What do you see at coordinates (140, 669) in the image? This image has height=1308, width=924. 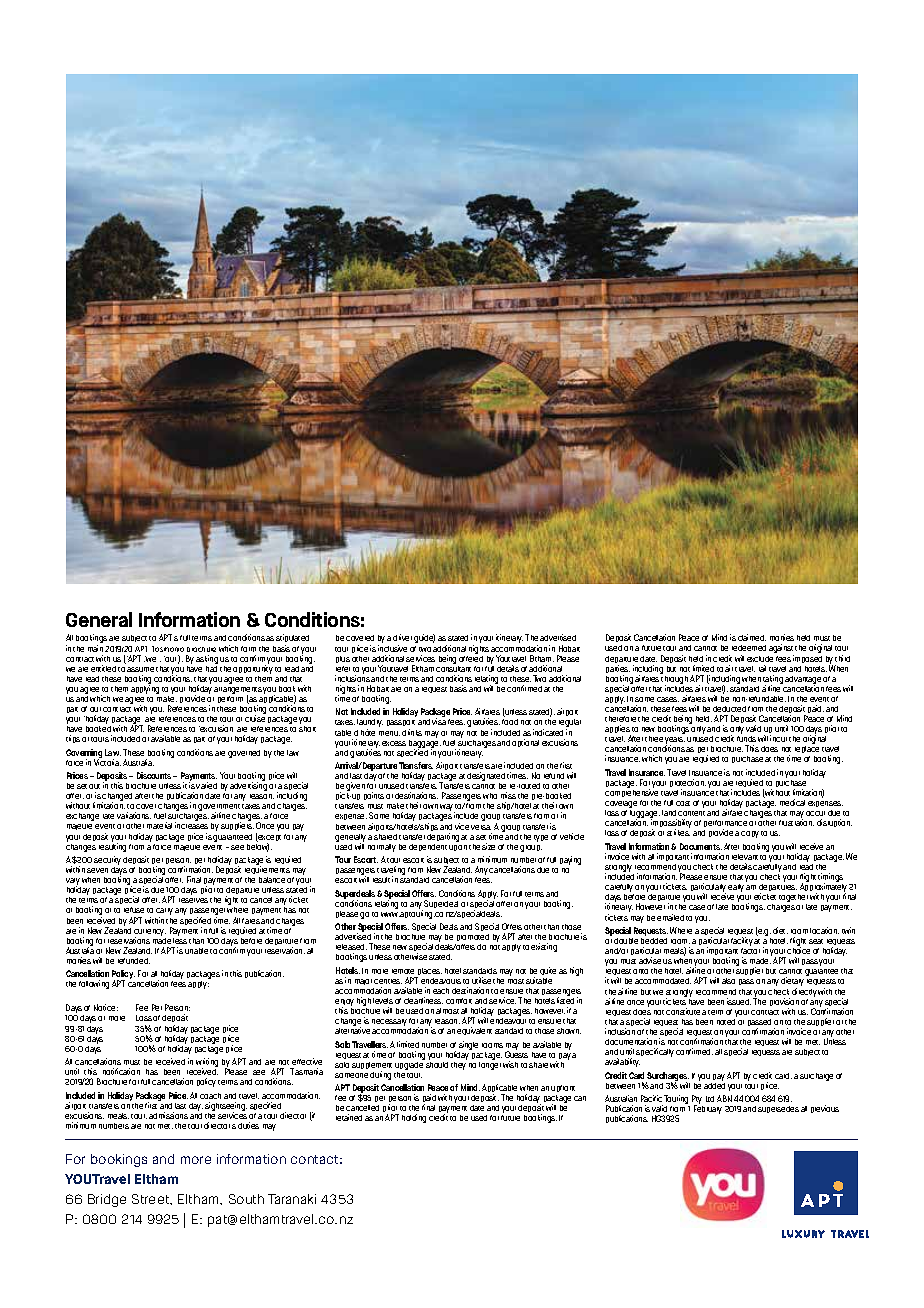 I see `assume` at bounding box center [140, 669].
